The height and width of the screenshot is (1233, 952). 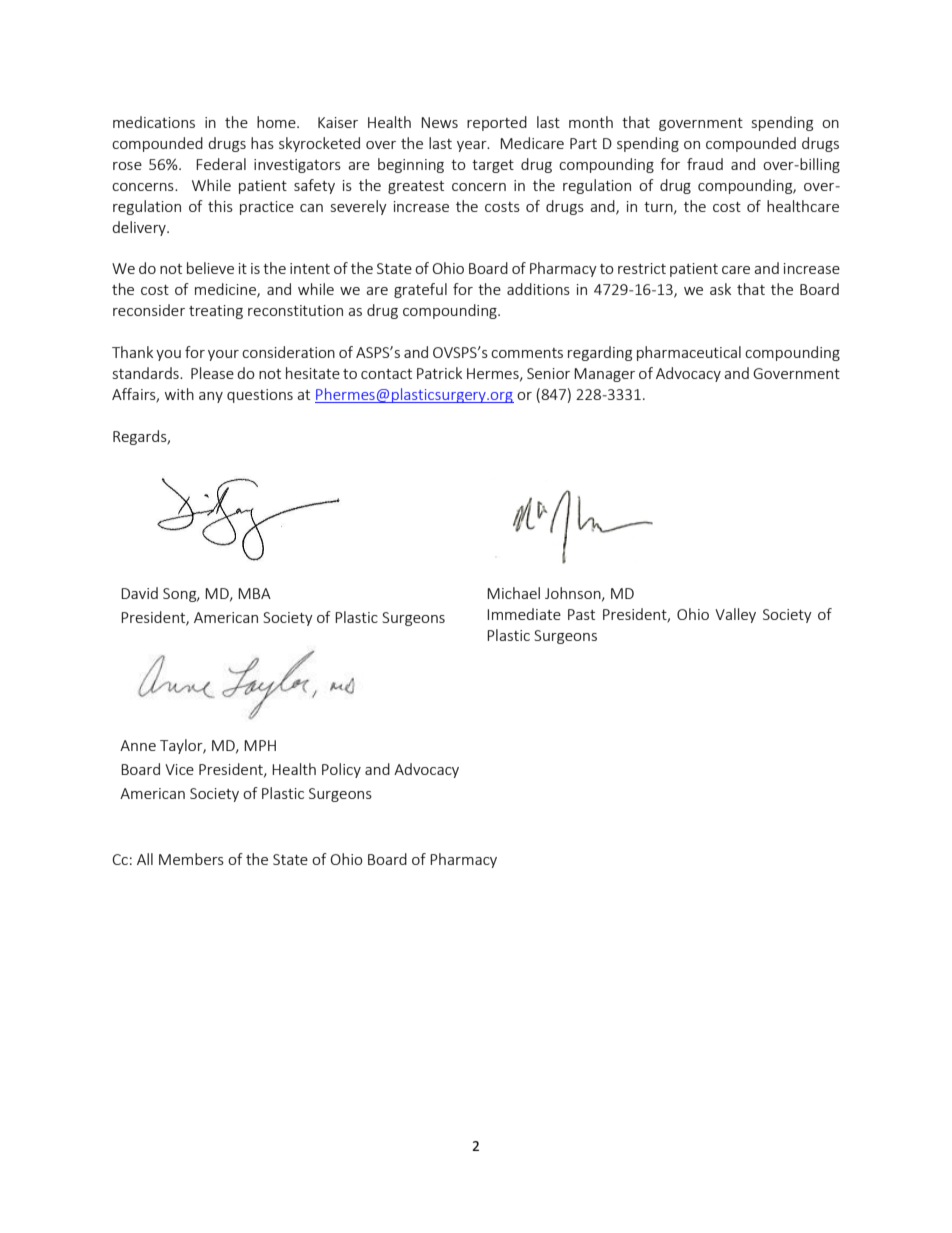 I want to click on Immediate, so click(x=524, y=614).
